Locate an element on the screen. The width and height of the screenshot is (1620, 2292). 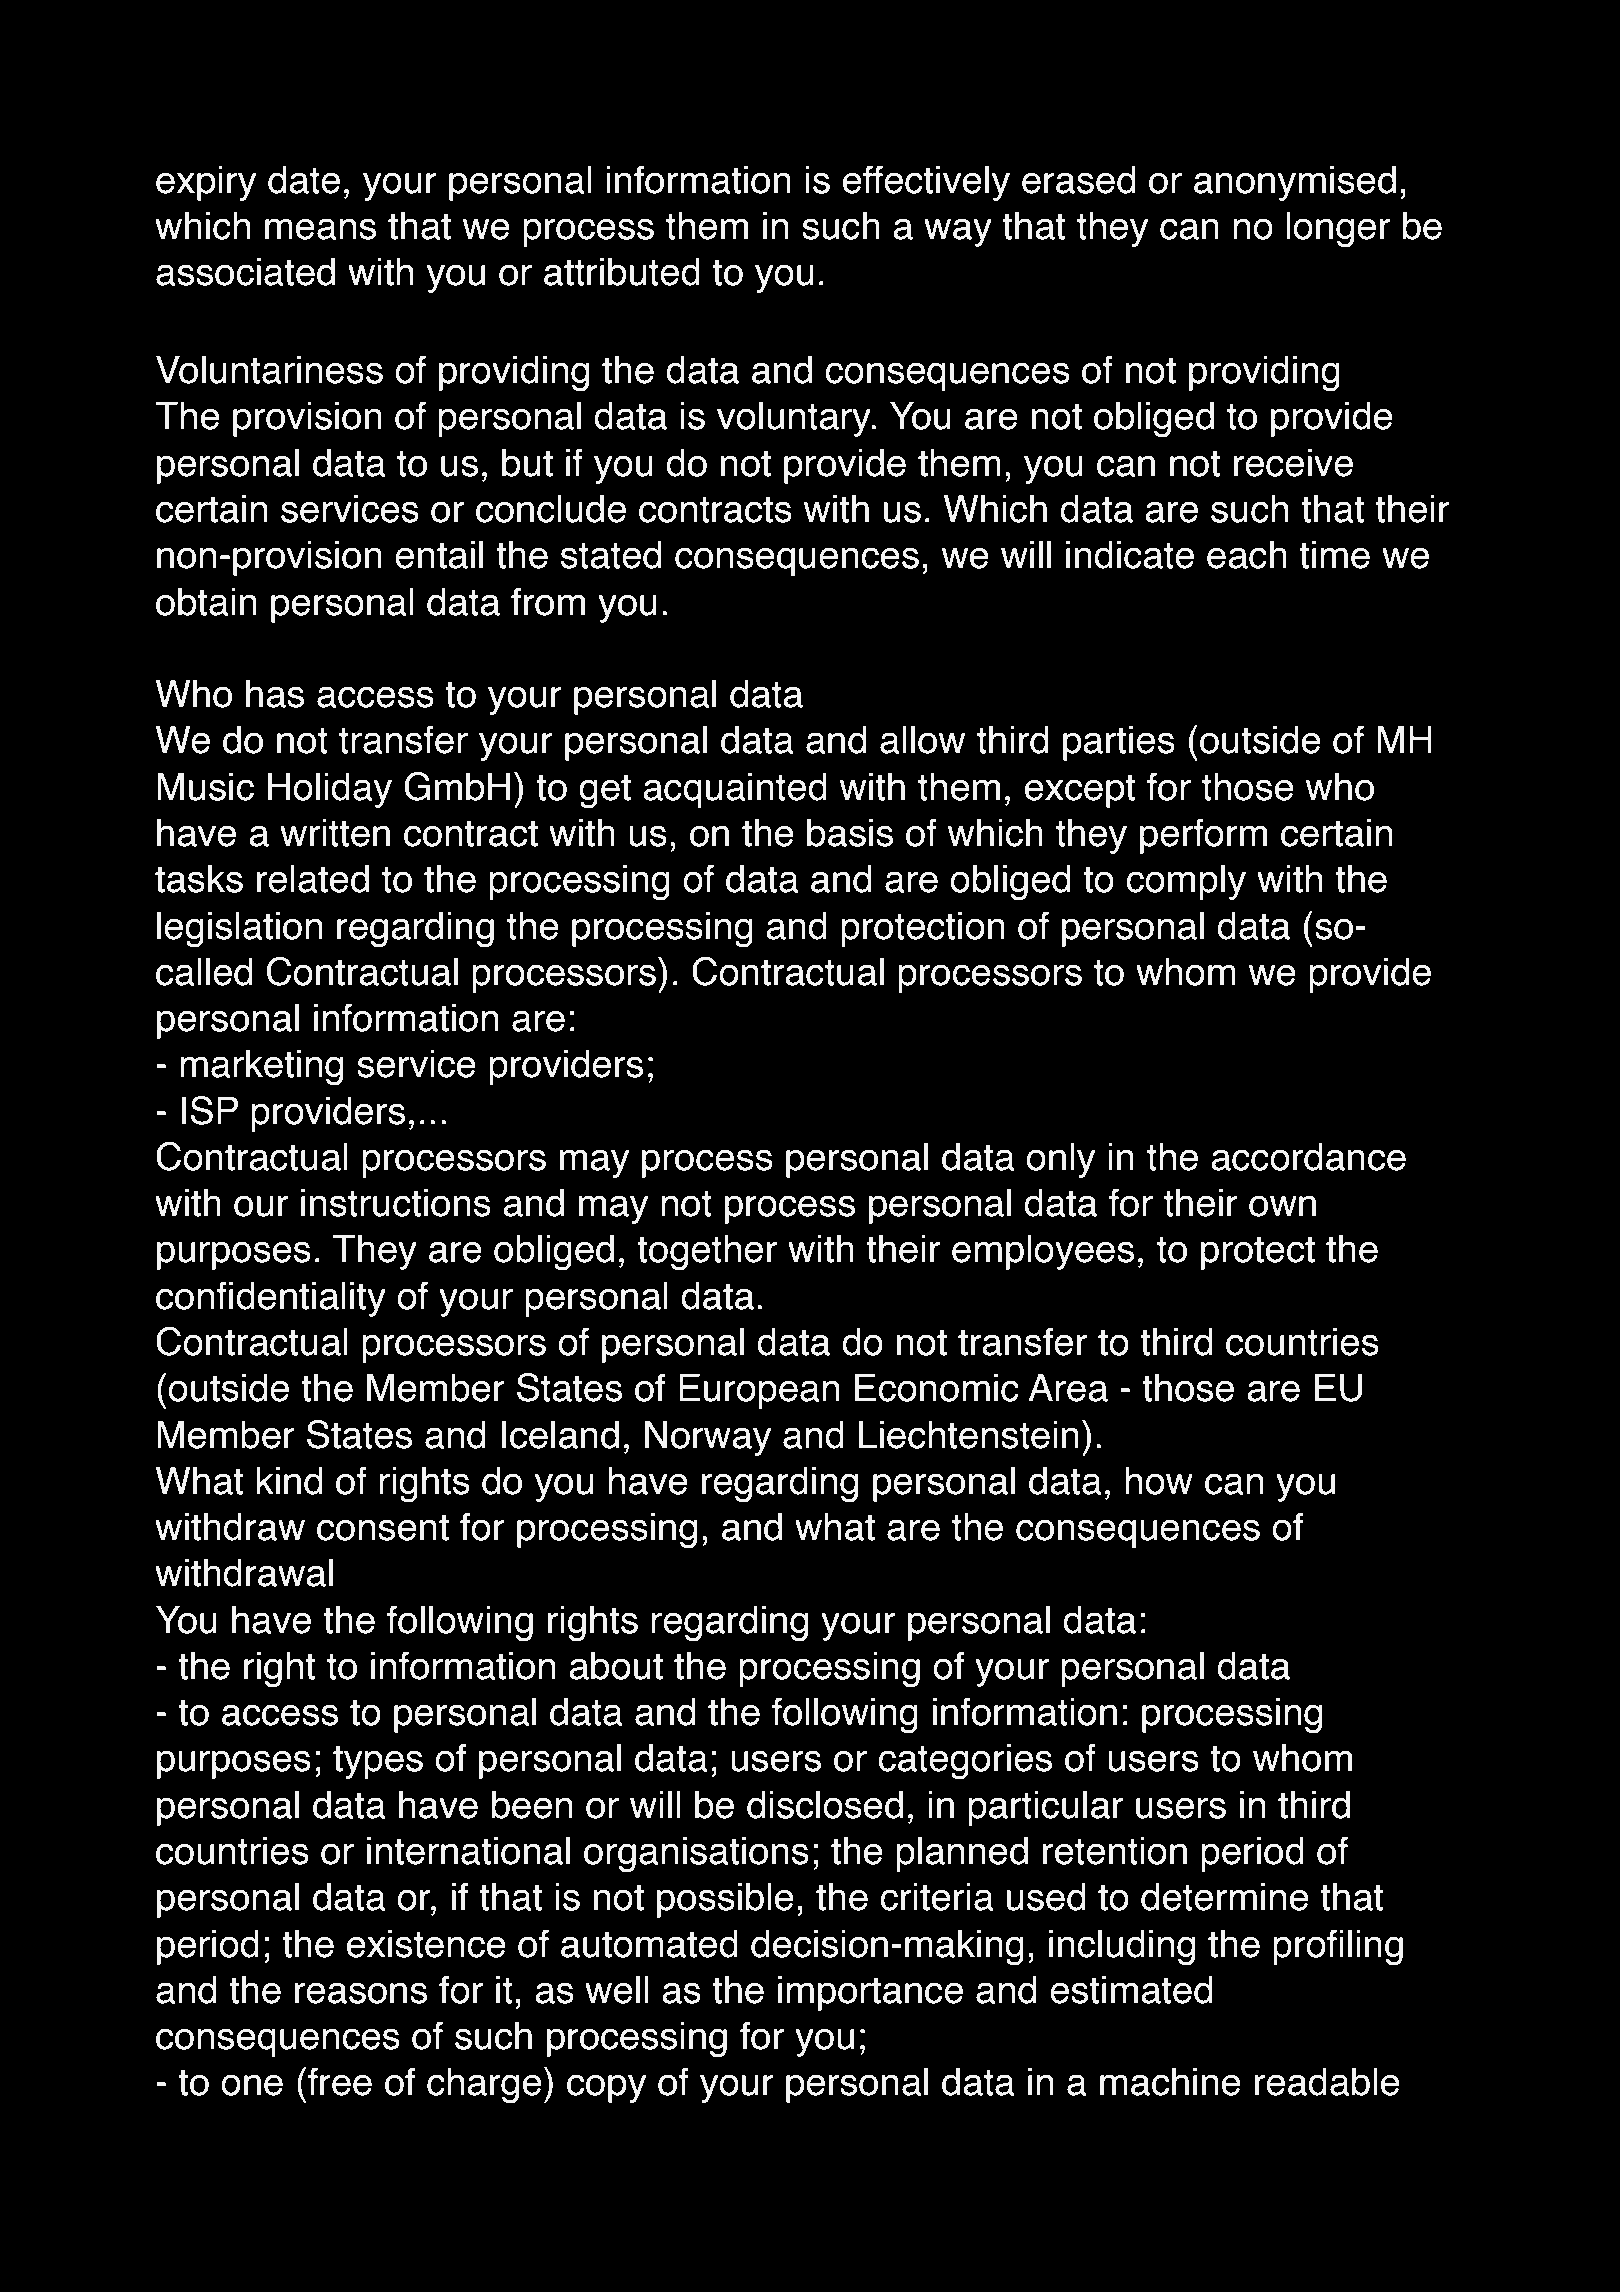
together is located at coordinates (707, 1252).
